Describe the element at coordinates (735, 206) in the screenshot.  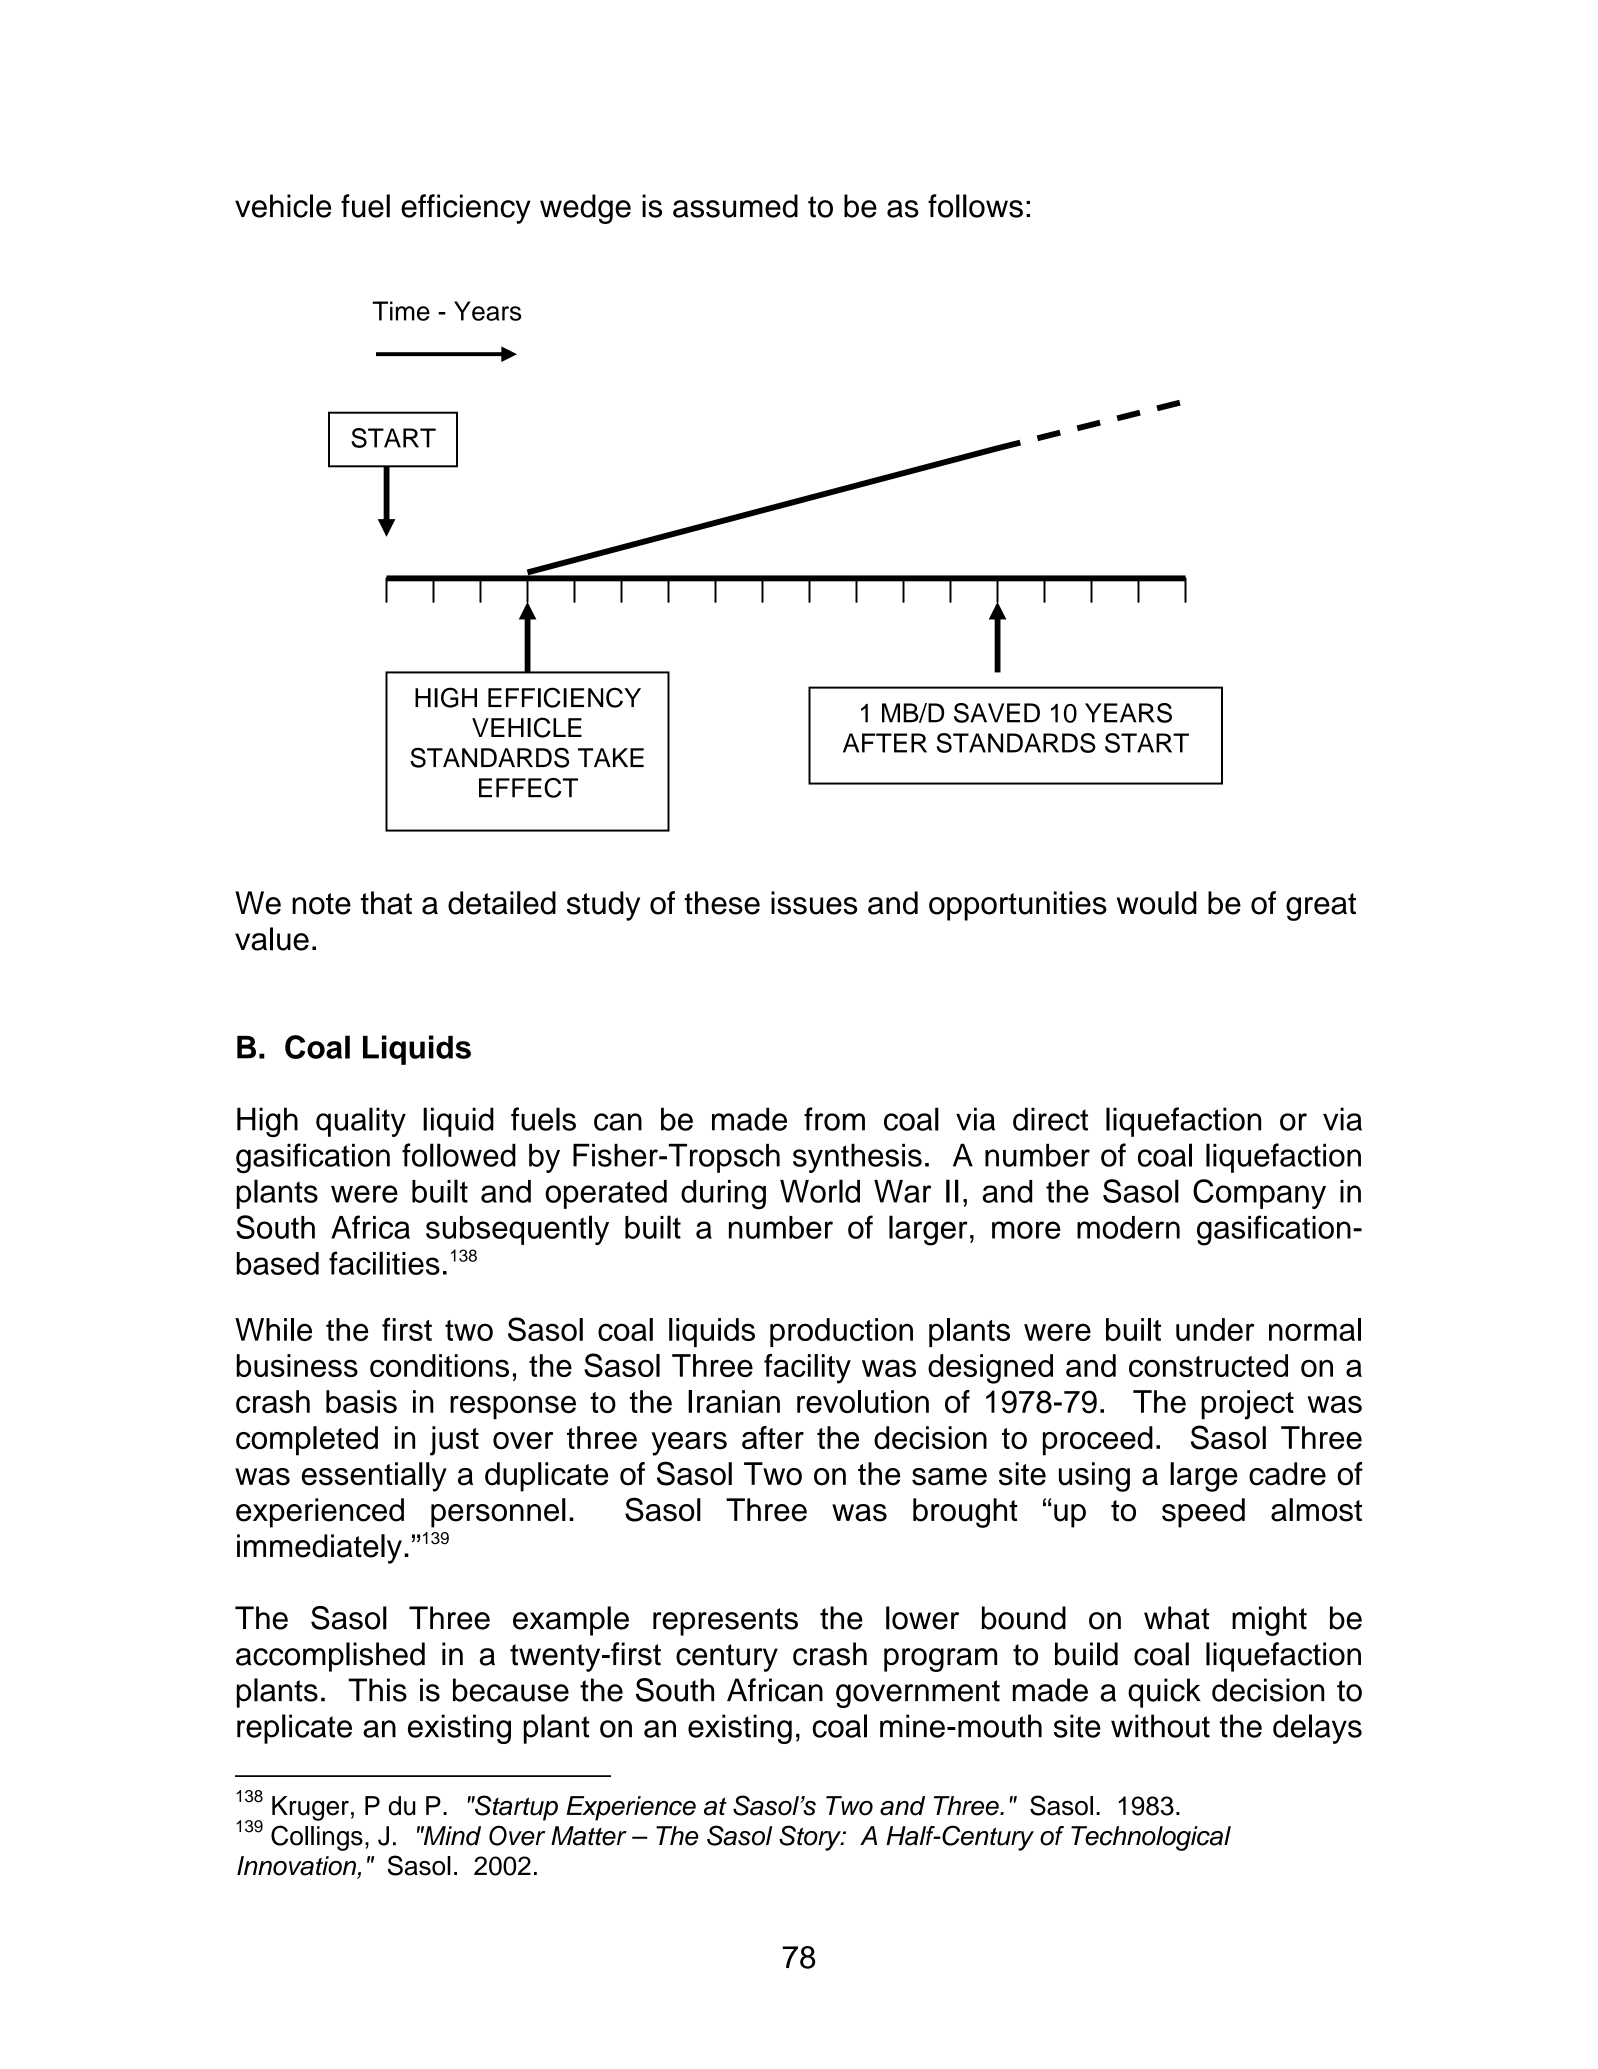
I see `assumed` at that location.
